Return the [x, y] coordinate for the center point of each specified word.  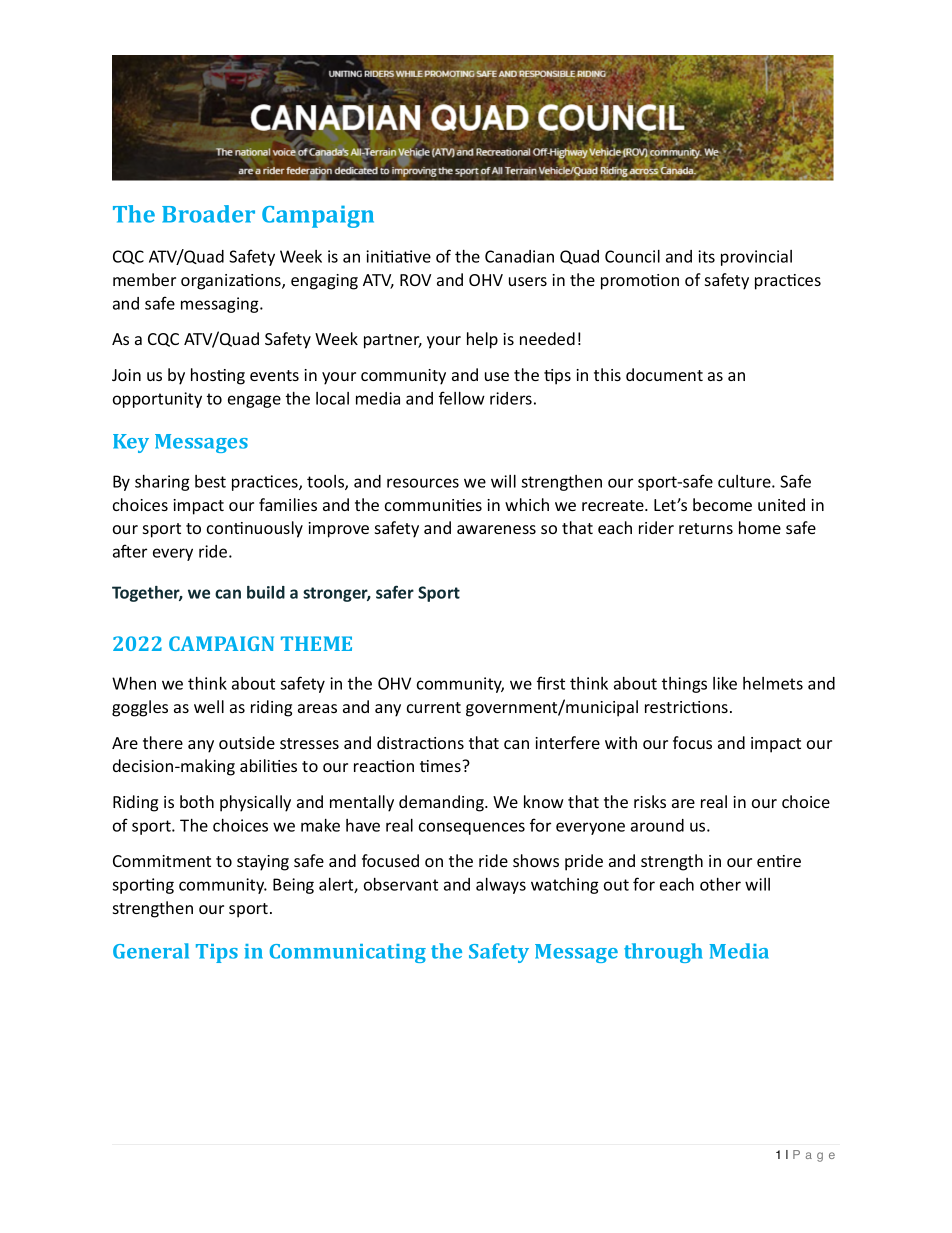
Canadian [519, 256]
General [151, 951]
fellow [462, 398]
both [197, 801]
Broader [208, 214]
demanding [442, 803]
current [434, 707]
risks [650, 801]
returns [706, 528]
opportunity [157, 400]
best [210, 481]
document [664, 374]
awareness [496, 529]
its [706, 256]
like [725, 683]
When [134, 683]
